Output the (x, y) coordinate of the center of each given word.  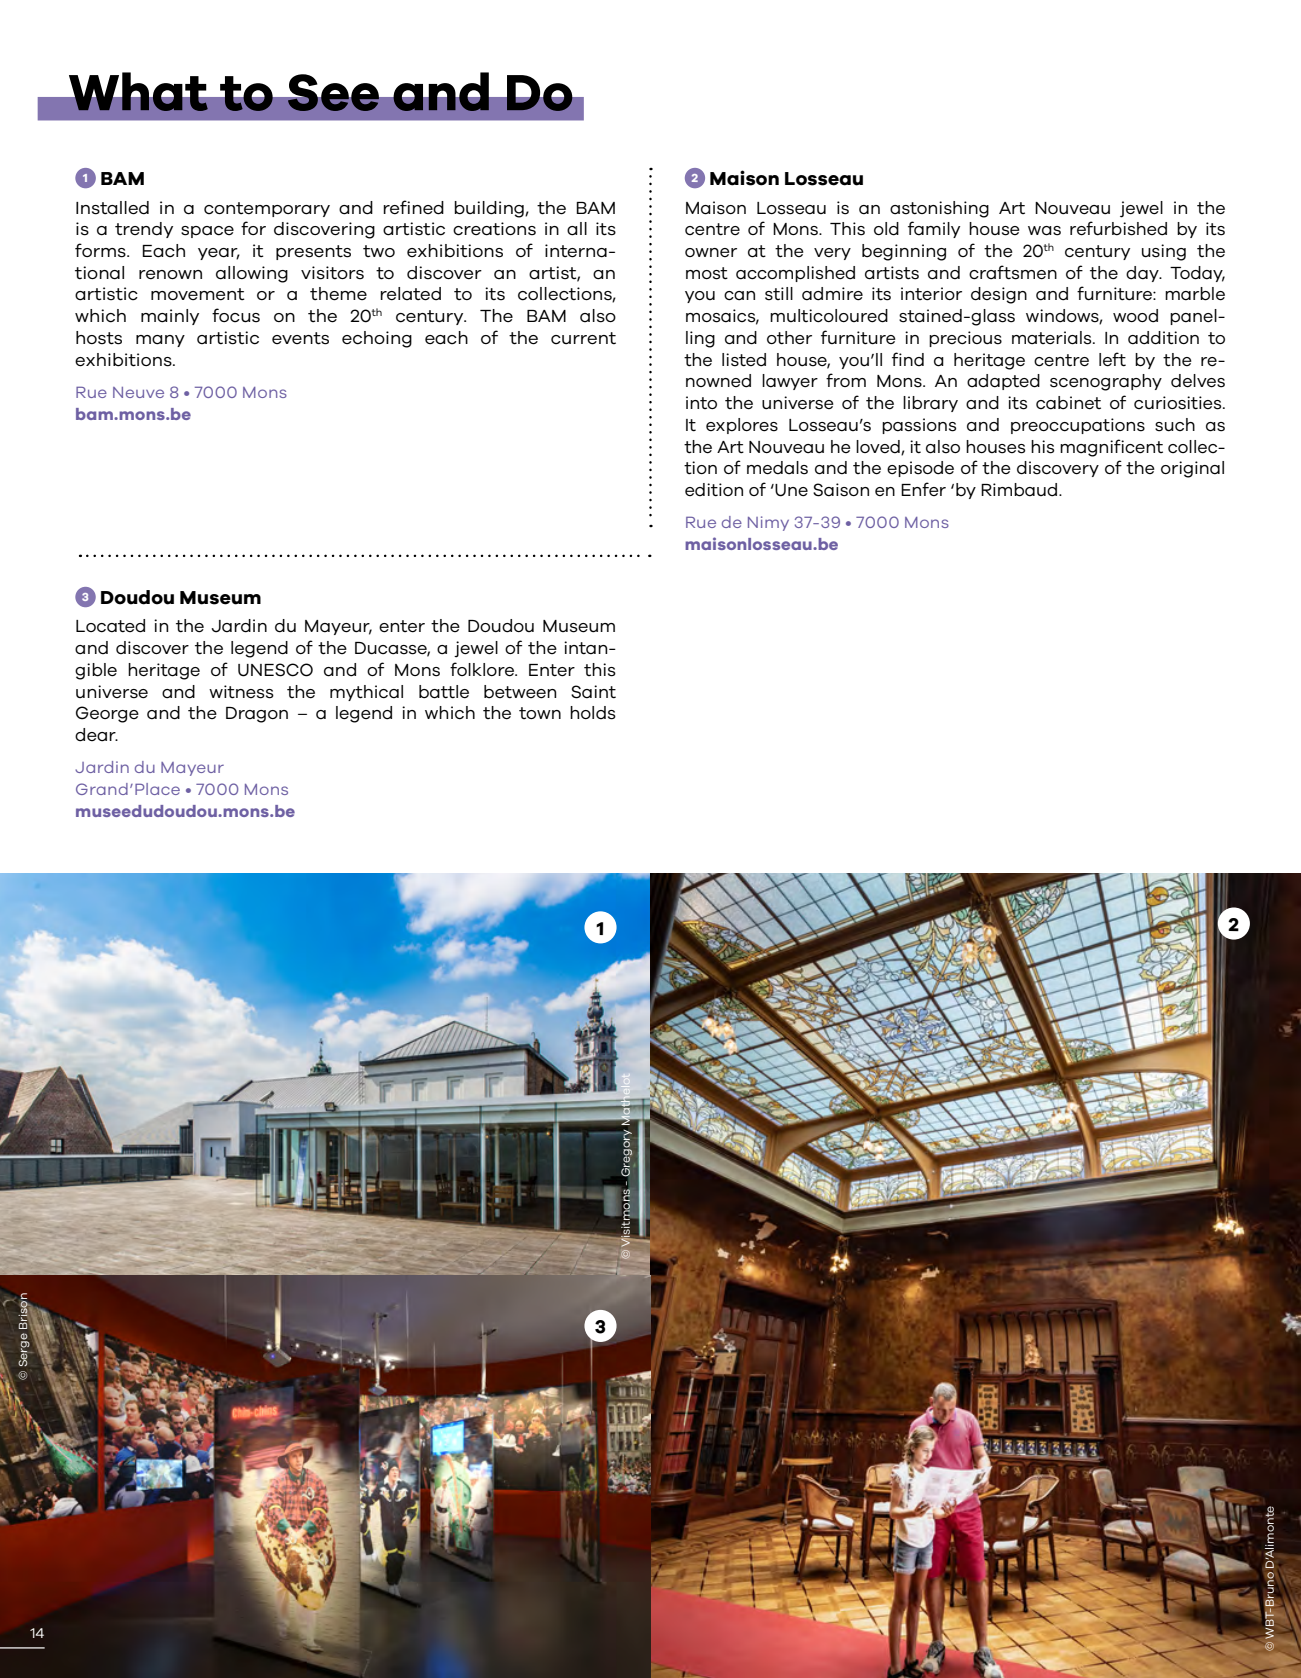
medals (777, 468)
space (207, 232)
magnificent (1111, 448)
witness (241, 692)
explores (742, 426)
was (1044, 231)
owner (711, 252)
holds (593, 713)
